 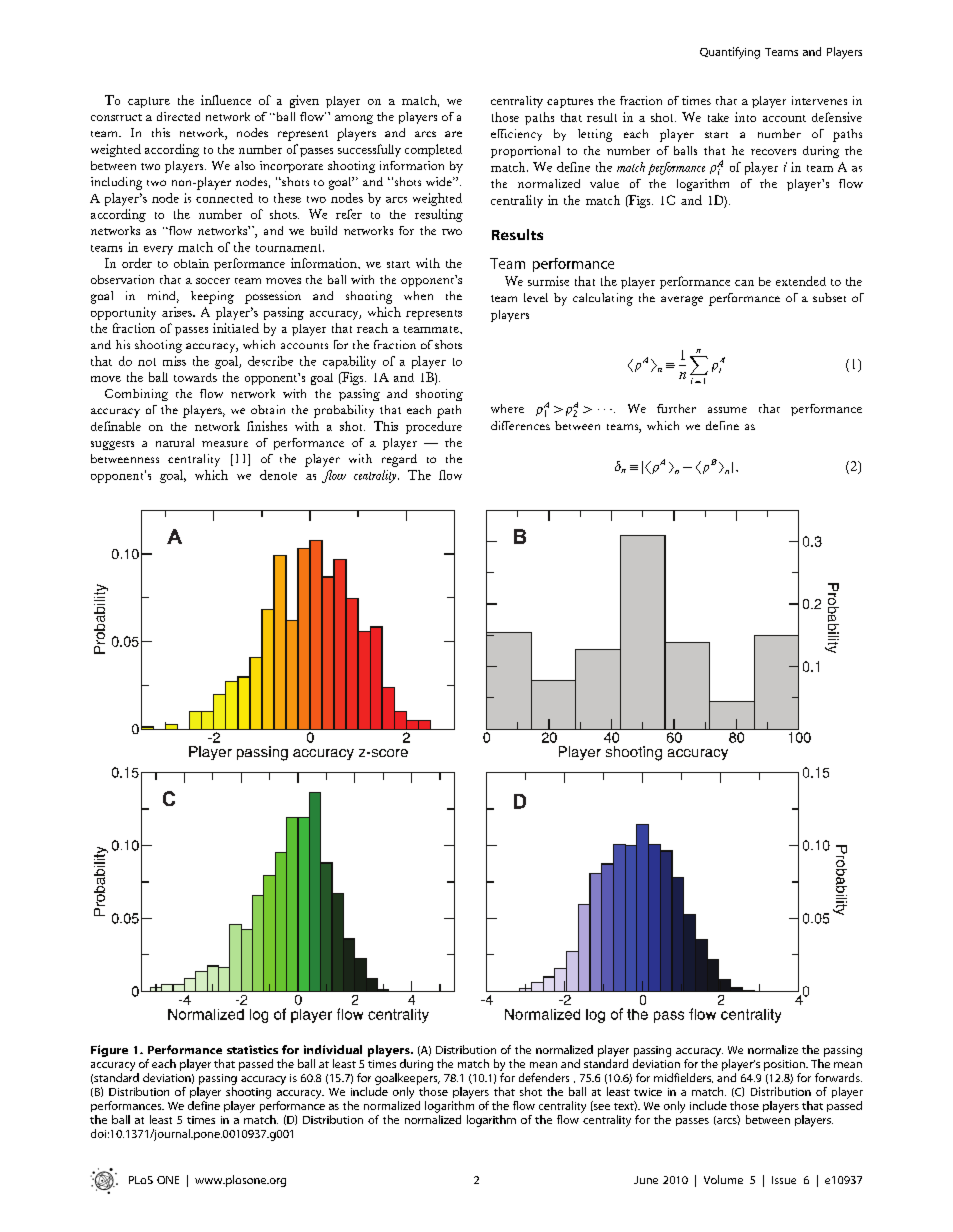 I want to click on further, so click(x=676, y=408).
